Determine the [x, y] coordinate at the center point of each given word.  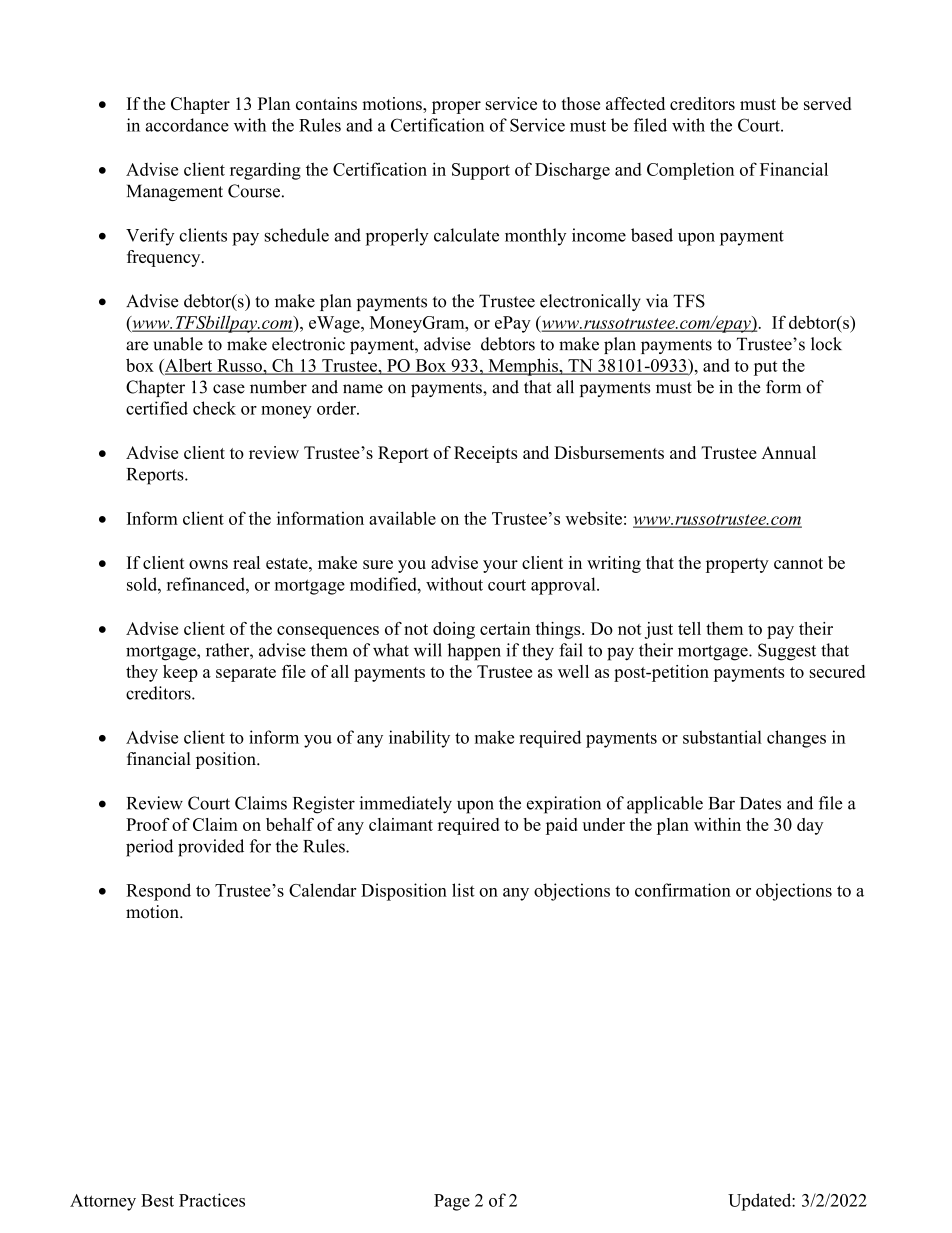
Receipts [485, 454]
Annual [789, 452]
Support [481, 171]
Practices [212, 1200]
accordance [187, 125]
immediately [405, 805]
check [214, 408]
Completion [690, 171]
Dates [760, 803]
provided [211, 848]
